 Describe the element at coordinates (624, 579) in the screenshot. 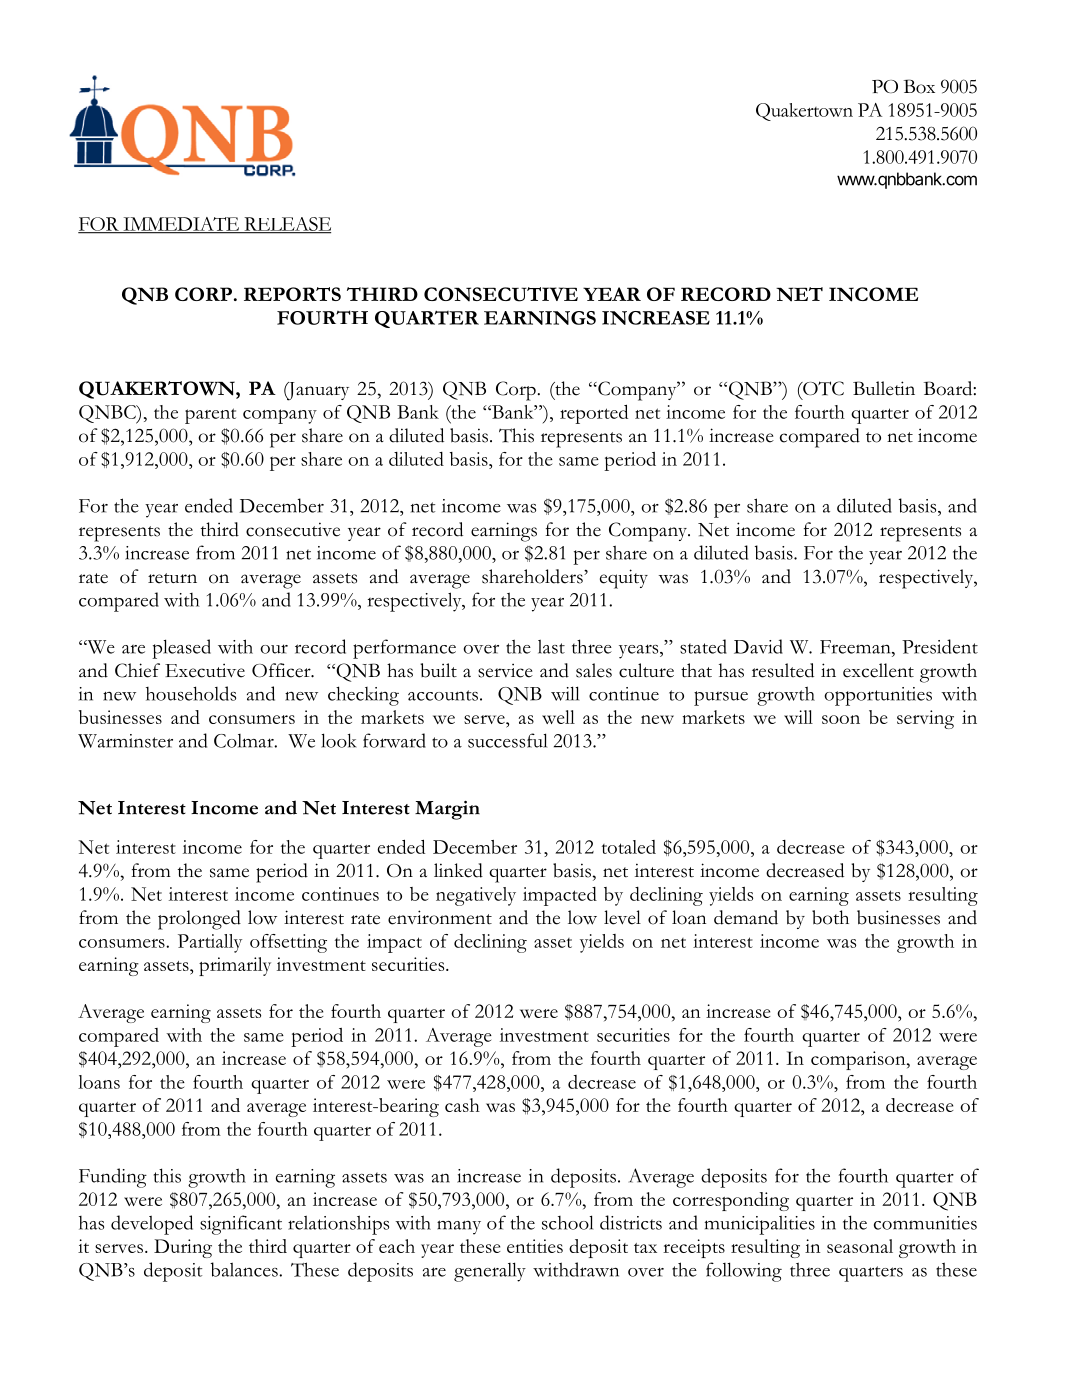

I see `equity` at that location.
